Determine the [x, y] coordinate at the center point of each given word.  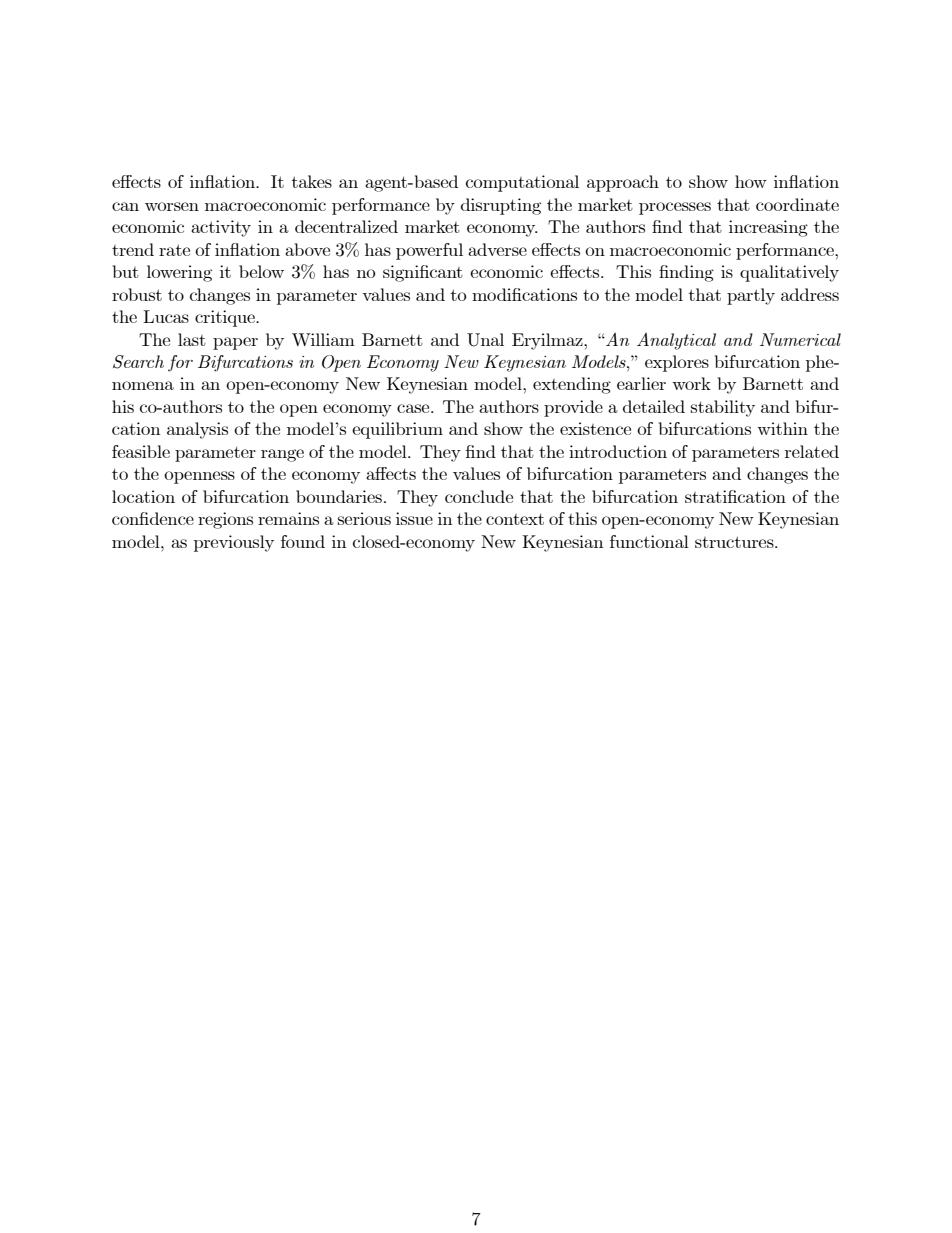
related [812, 451]
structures [735, 542]
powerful [429, 251]
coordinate [797, 204]
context [515, 519]
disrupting [501, 206]
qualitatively [789, 273]
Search [138, 362]
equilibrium [397, 430]
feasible [141, 451]
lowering [179, 273]
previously [234, 543]
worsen [172, 206]
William [323, 339]
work [691, 383]
